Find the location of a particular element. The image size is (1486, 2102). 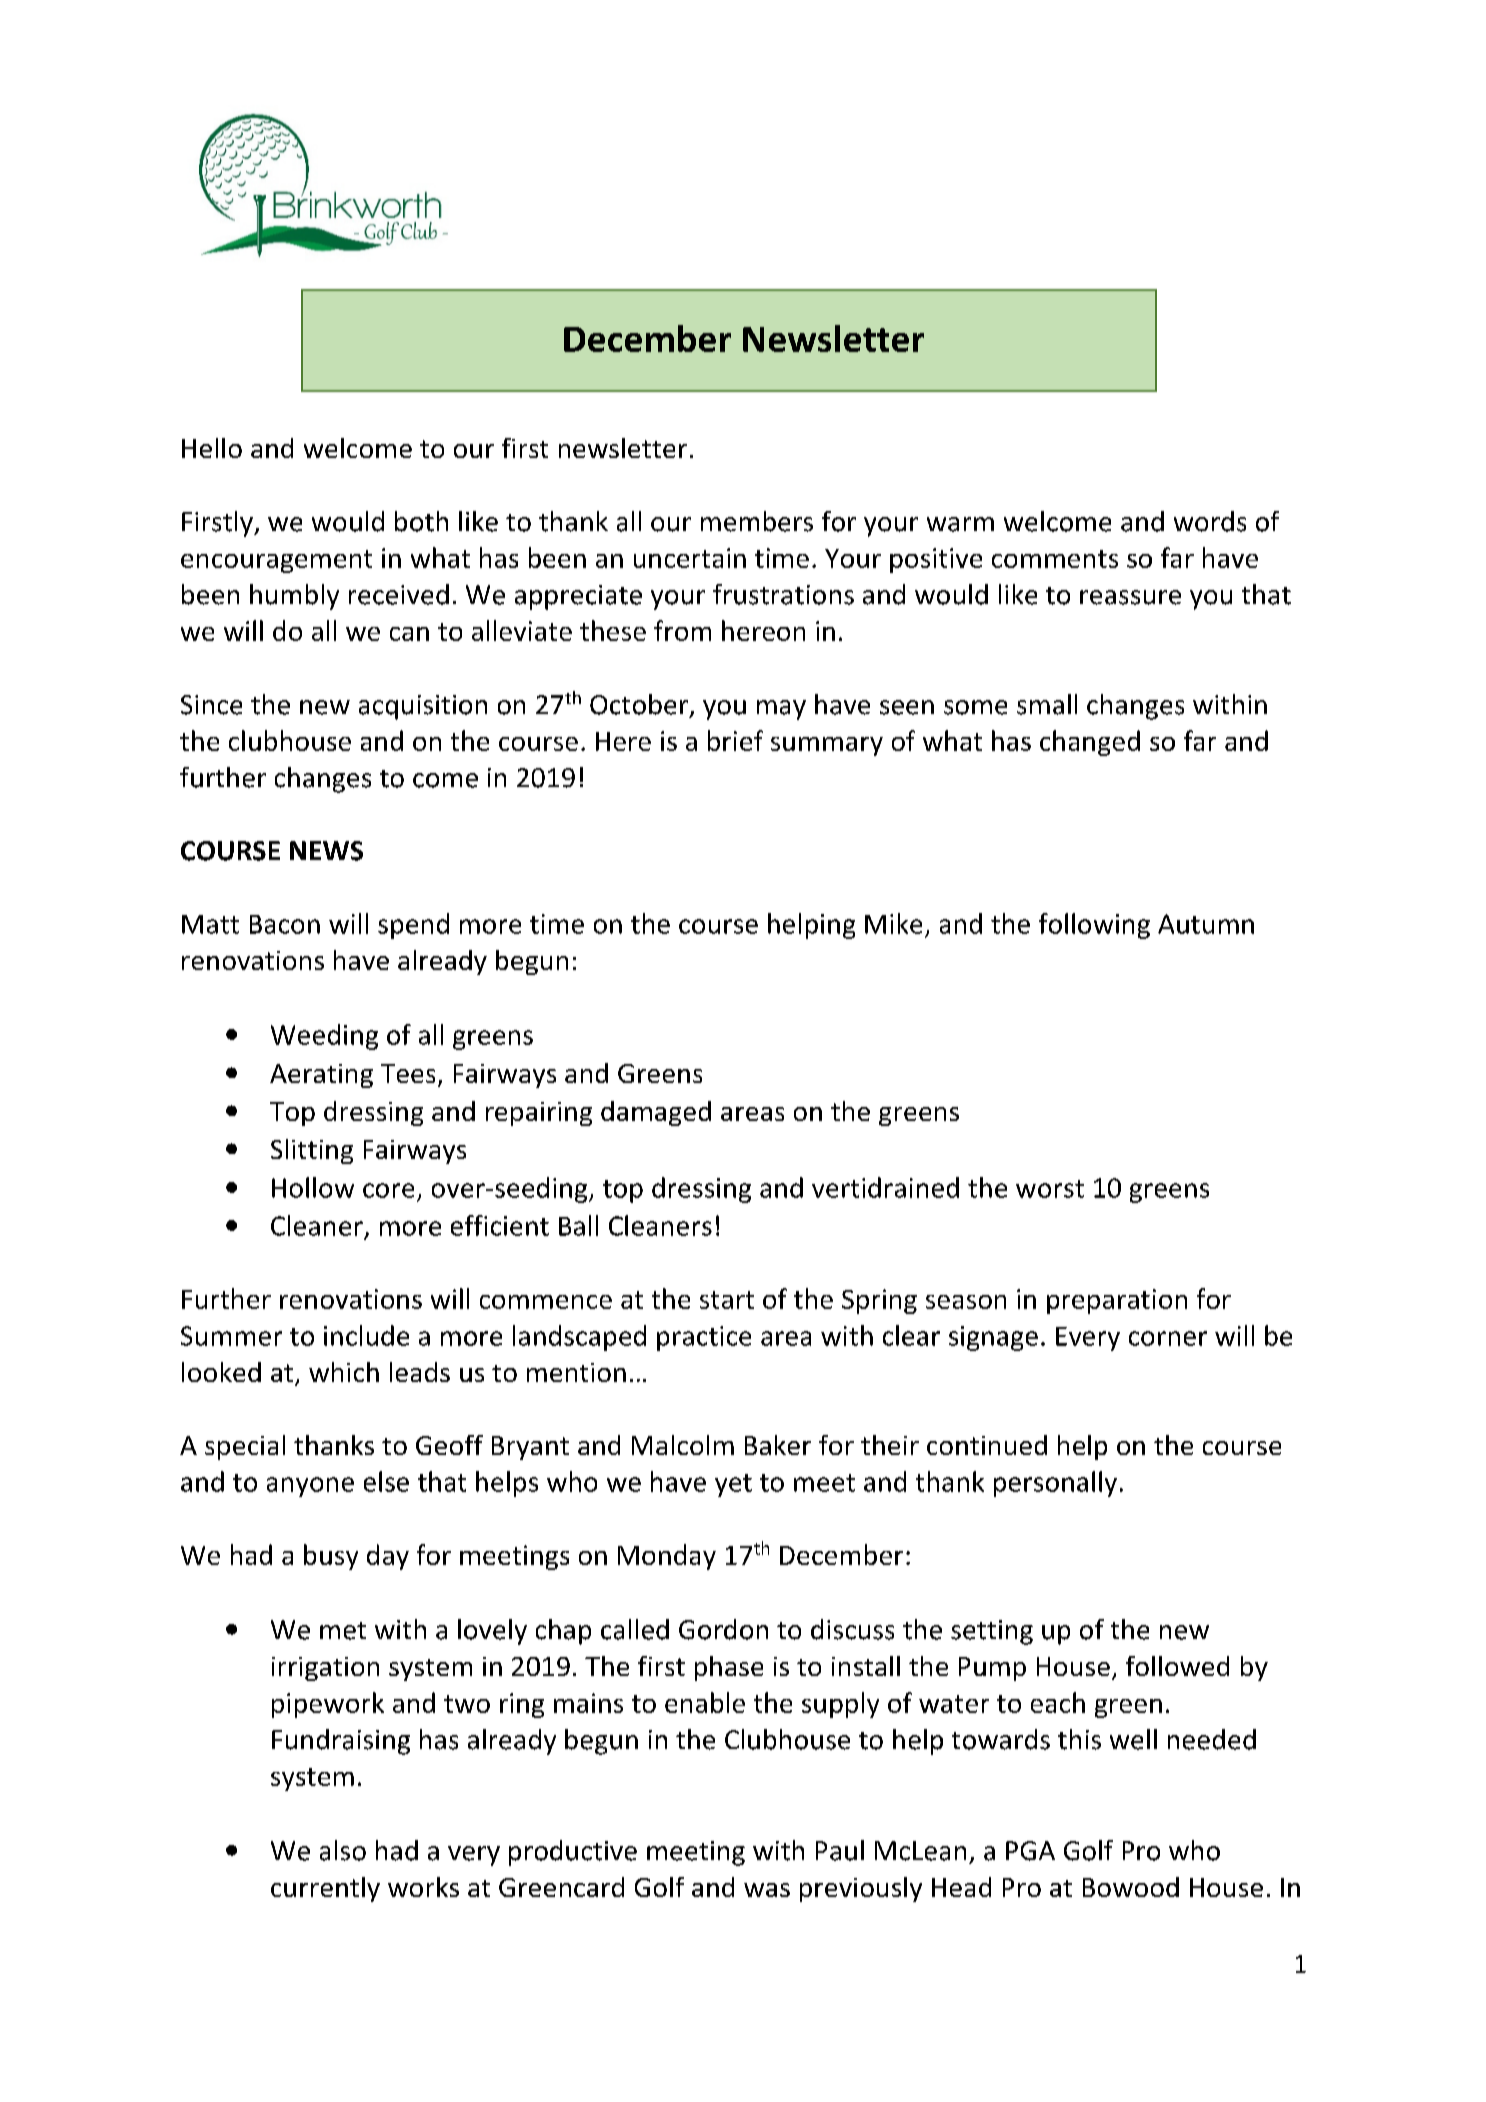

also is located at coordinates (343, 1850).
